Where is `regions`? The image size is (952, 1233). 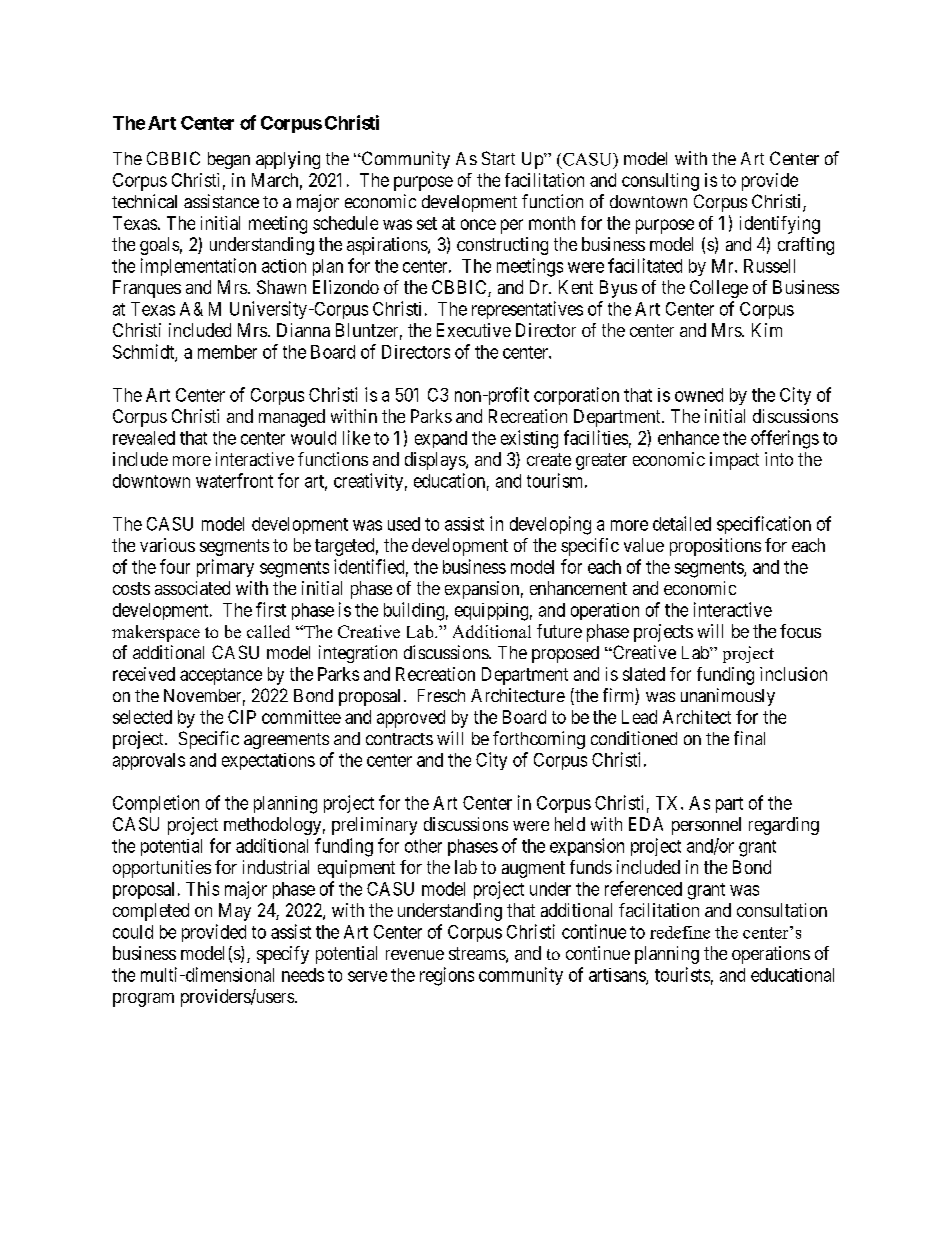
regions is located at coordinates (447, 976).
